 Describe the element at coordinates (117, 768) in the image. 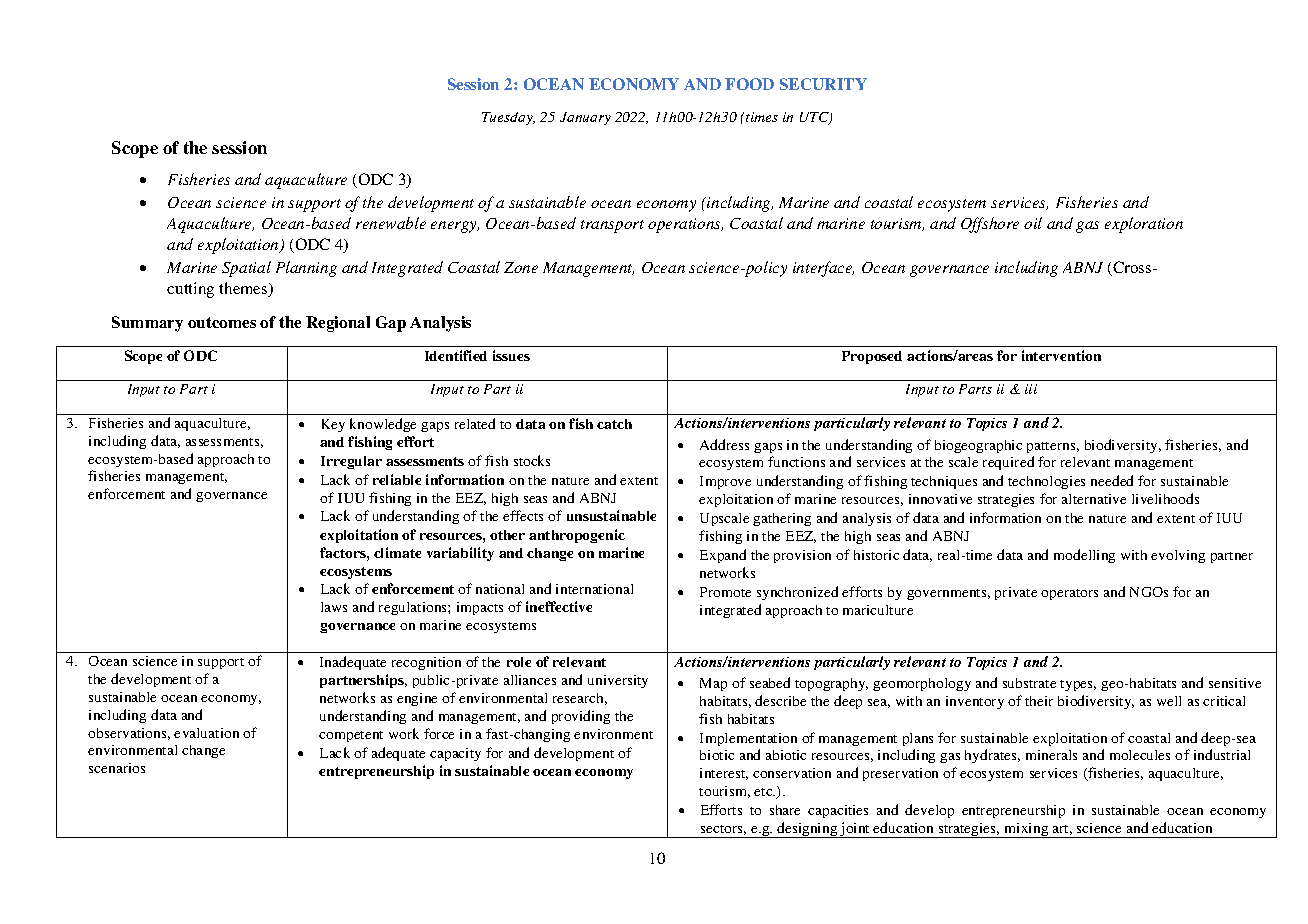

I see `scenarios` at that location.
